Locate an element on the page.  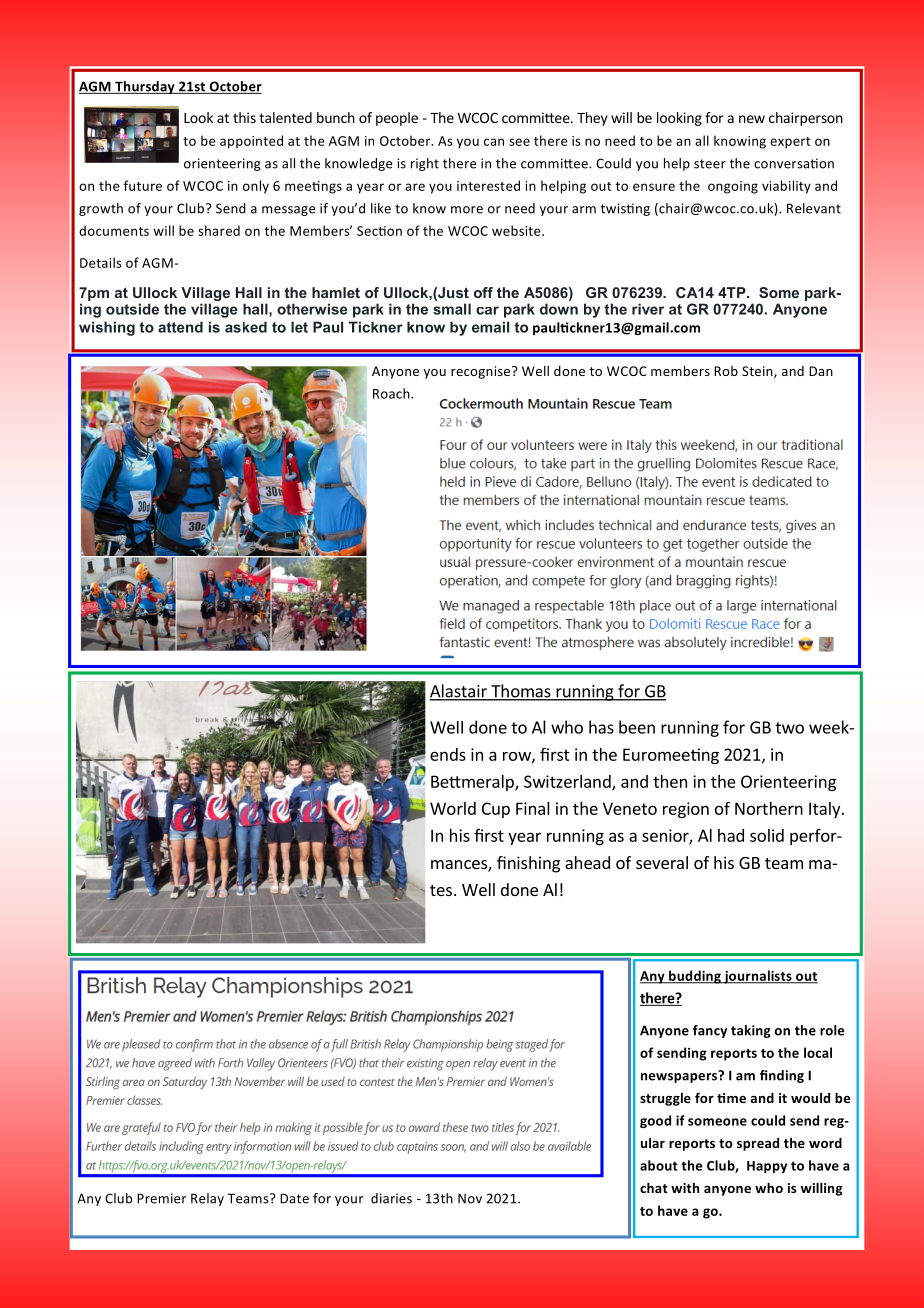
Cup is located at coordinates (496, 810).
